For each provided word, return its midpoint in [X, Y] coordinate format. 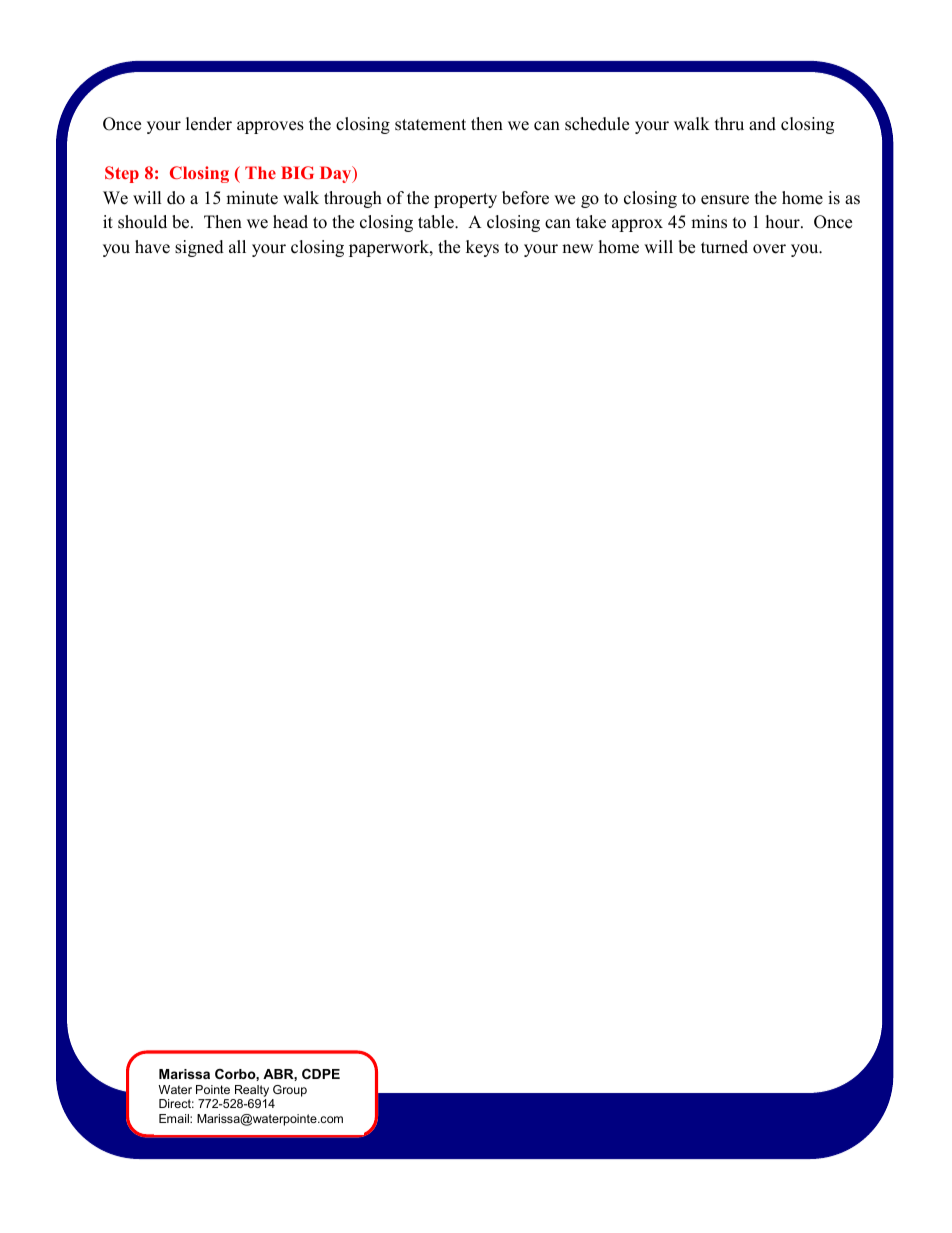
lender [209, 124]
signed [199, 248]
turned [724, 247]
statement [430, 125]
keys [482, 248]
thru [729, 124]
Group [290, 1091]
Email [175, 1118]
